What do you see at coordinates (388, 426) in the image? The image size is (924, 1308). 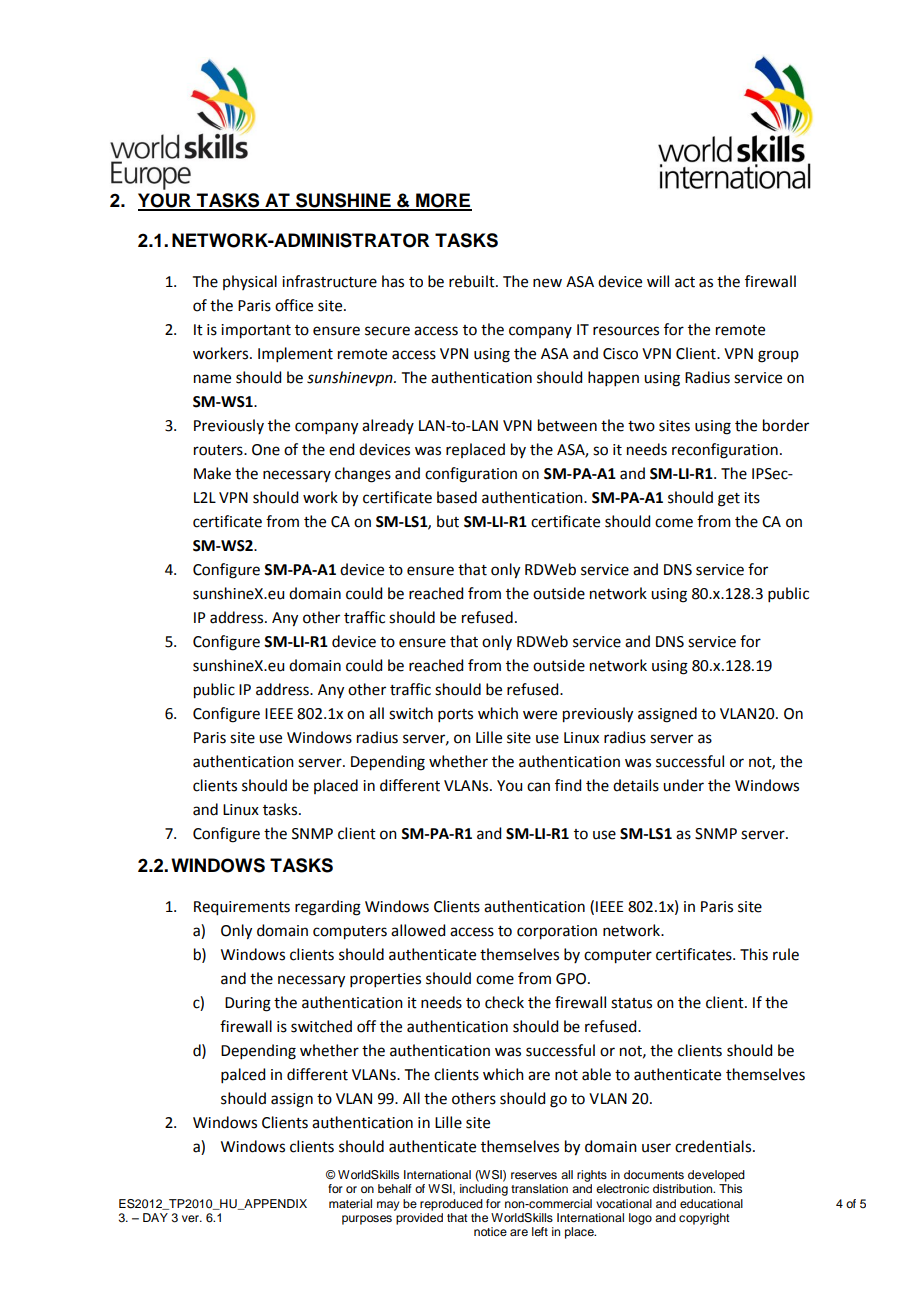 I see `already` at bounding box center [388, 426].
